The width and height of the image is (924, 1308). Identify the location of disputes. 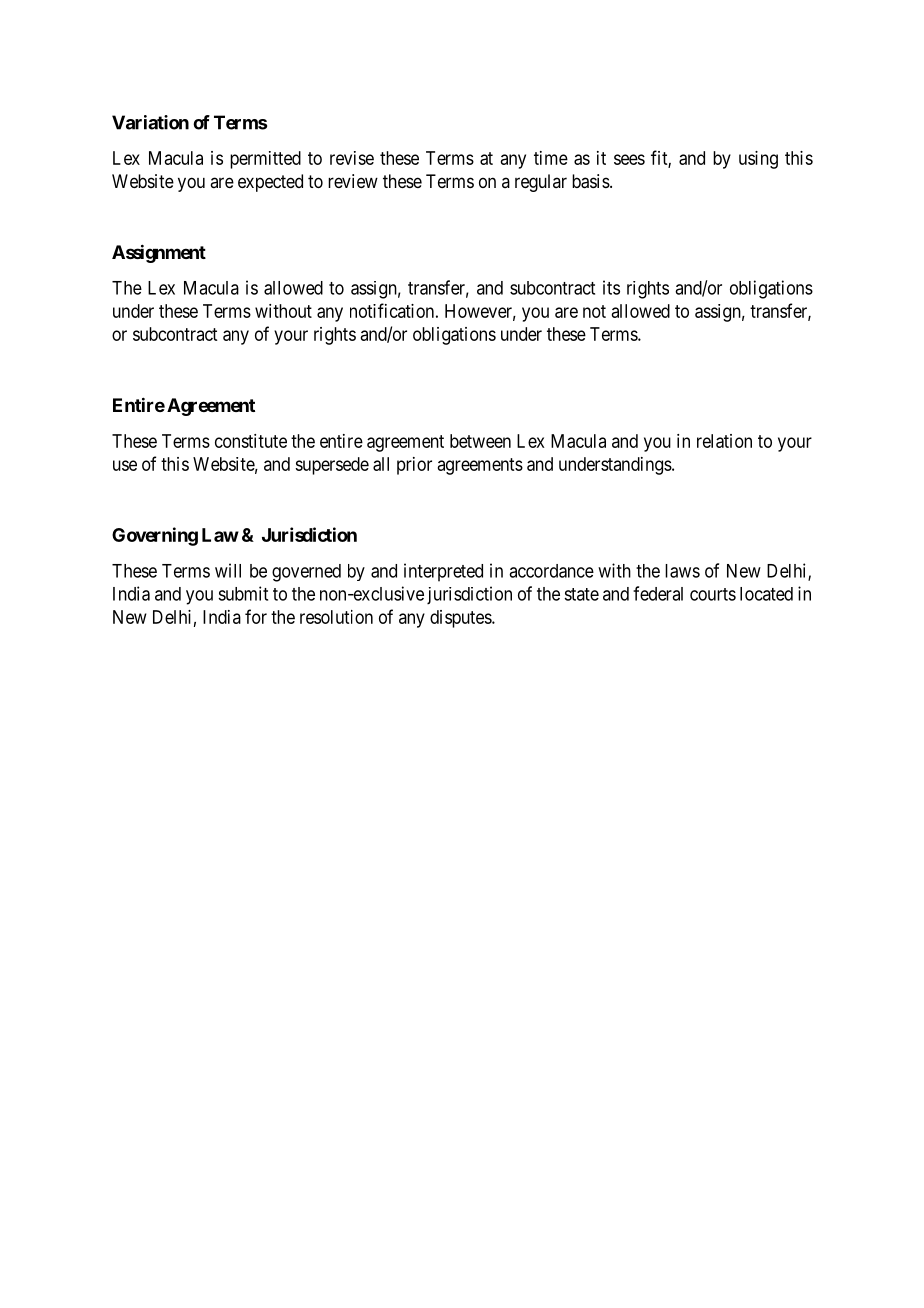
(461, 619).
